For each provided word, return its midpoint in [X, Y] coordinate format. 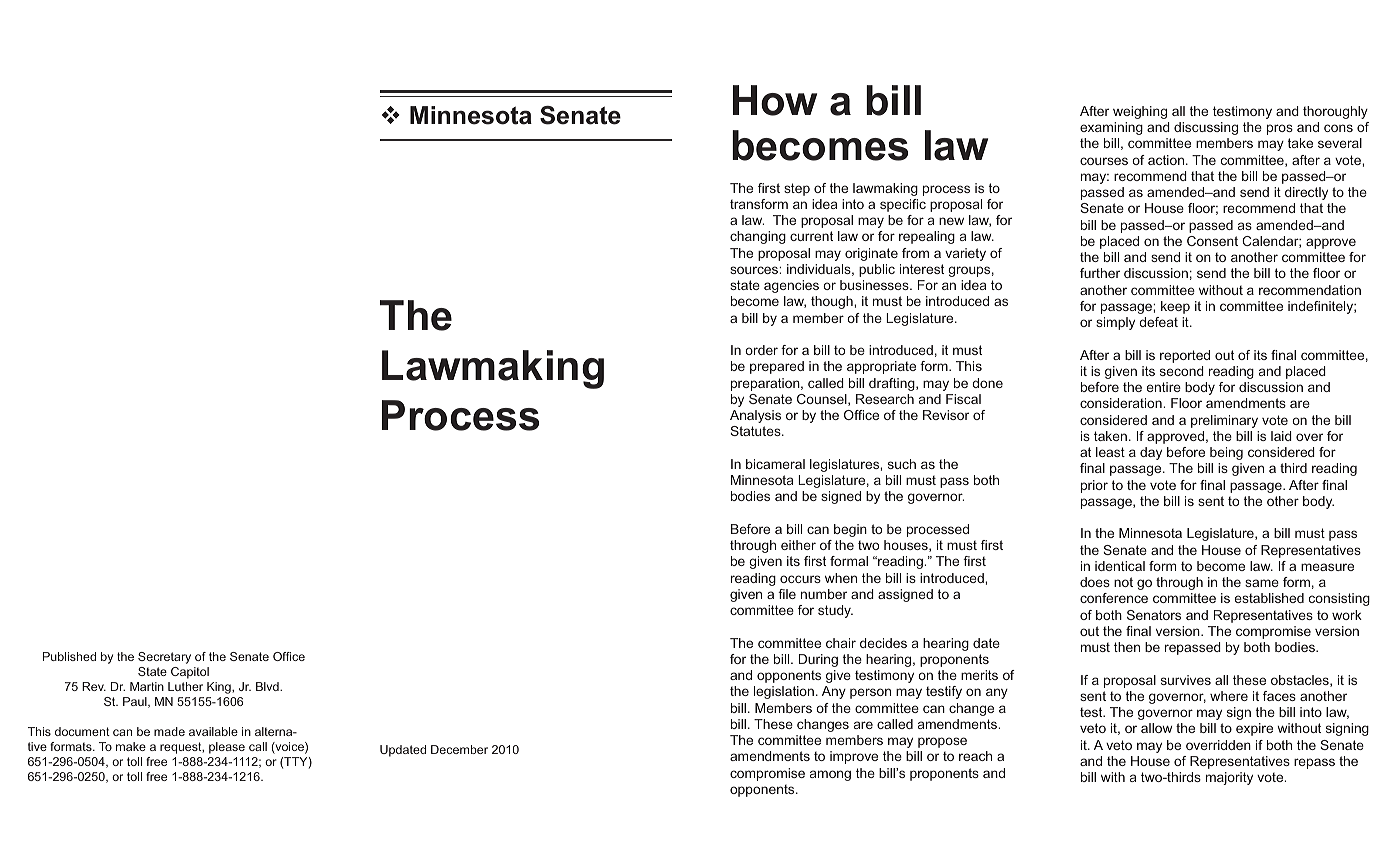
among [830, 775]
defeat [1158, 322]
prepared [777, 367]
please [227, 748]
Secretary [164, 658]
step [797, 189]
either [798, 545]
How [775, 100]
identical [1120, 566]
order [761, 350]
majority [1229, 778]
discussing [1206, 128]
